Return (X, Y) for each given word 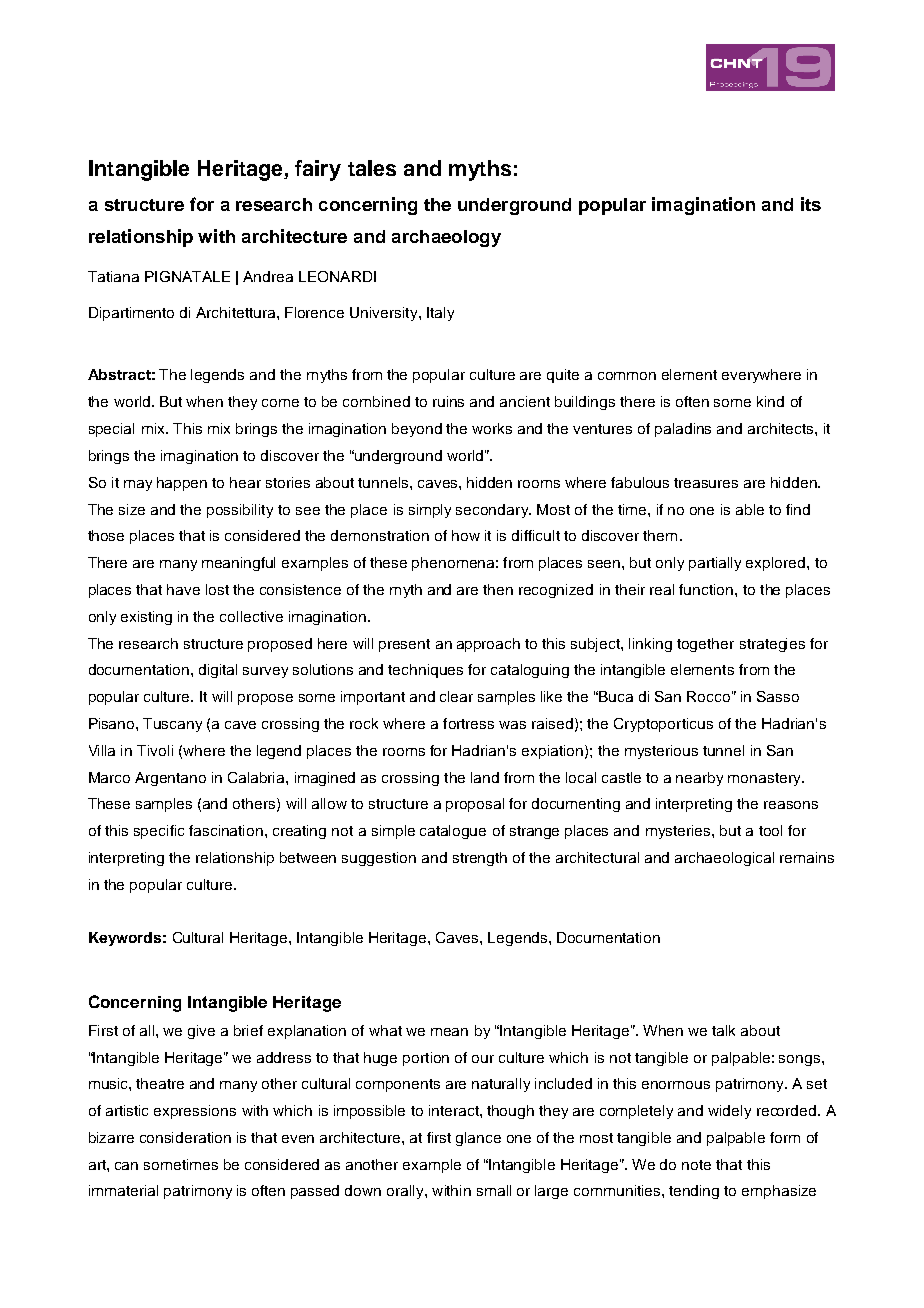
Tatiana (113, 276)
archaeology (446, 238)
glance (478, 1139)
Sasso (778, 696)
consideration (185, 1137)
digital (218, 671)
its (811, 204)
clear (456, 696)
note (696, 1165)
